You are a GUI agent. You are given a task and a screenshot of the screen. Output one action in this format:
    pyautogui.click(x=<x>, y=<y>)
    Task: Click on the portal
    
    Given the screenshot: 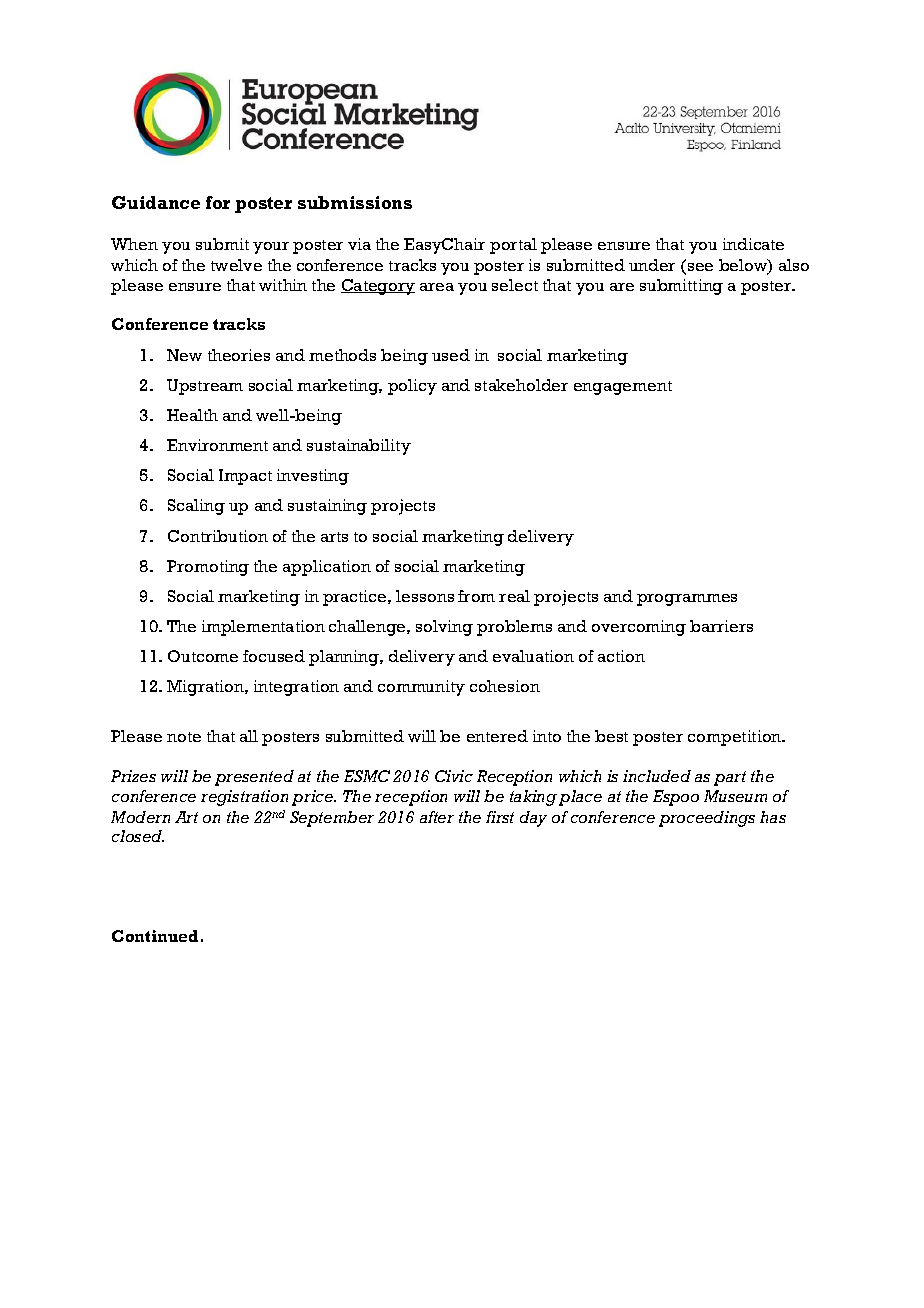 What is the action you would take?
    pyautogui.click(x=513, y=246)
